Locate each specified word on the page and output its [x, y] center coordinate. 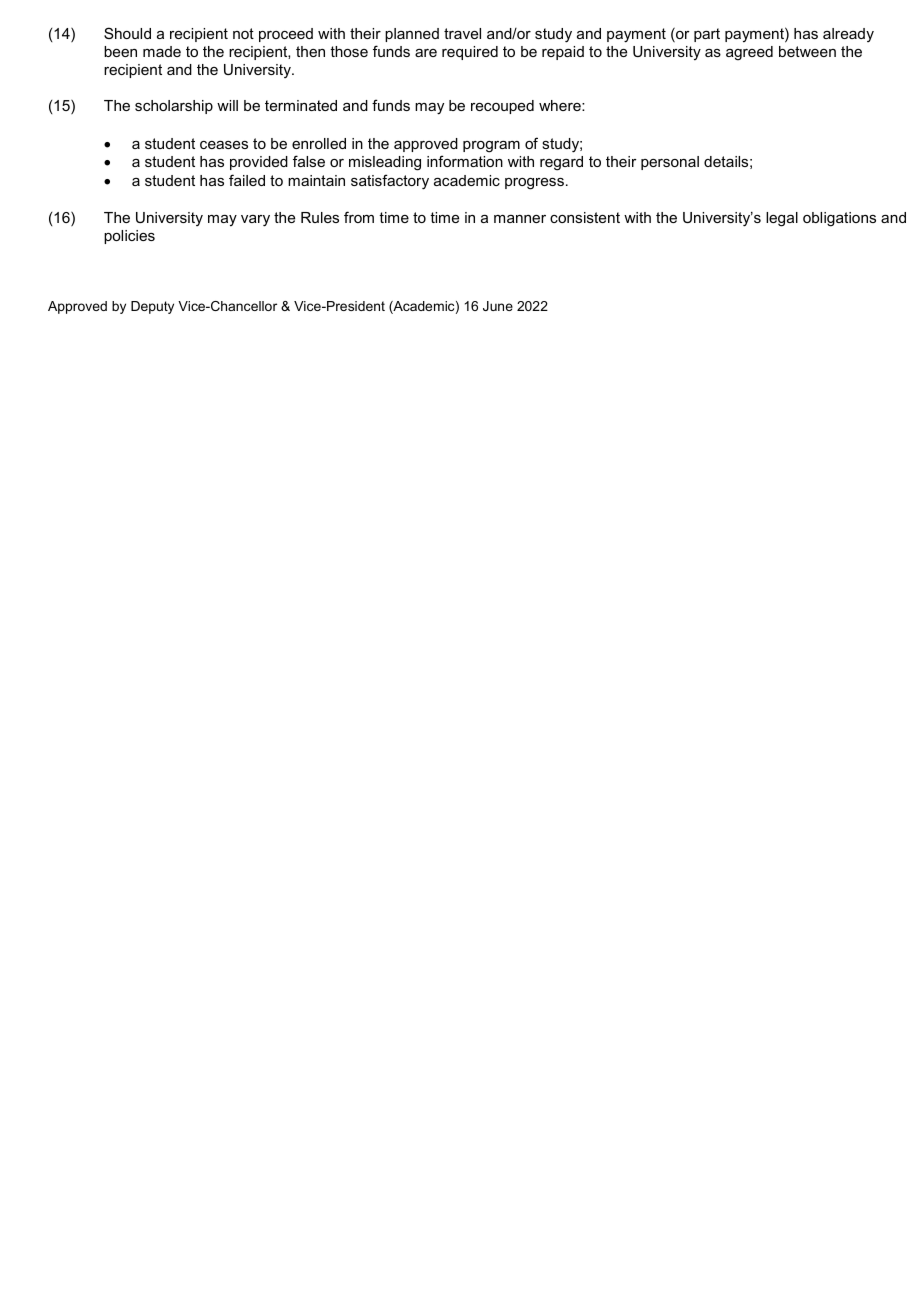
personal [670, 163]
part [707, 35]
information [465, 161]
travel [462, 33]
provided [259, 163]
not [243, 33]
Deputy [152, 307]
